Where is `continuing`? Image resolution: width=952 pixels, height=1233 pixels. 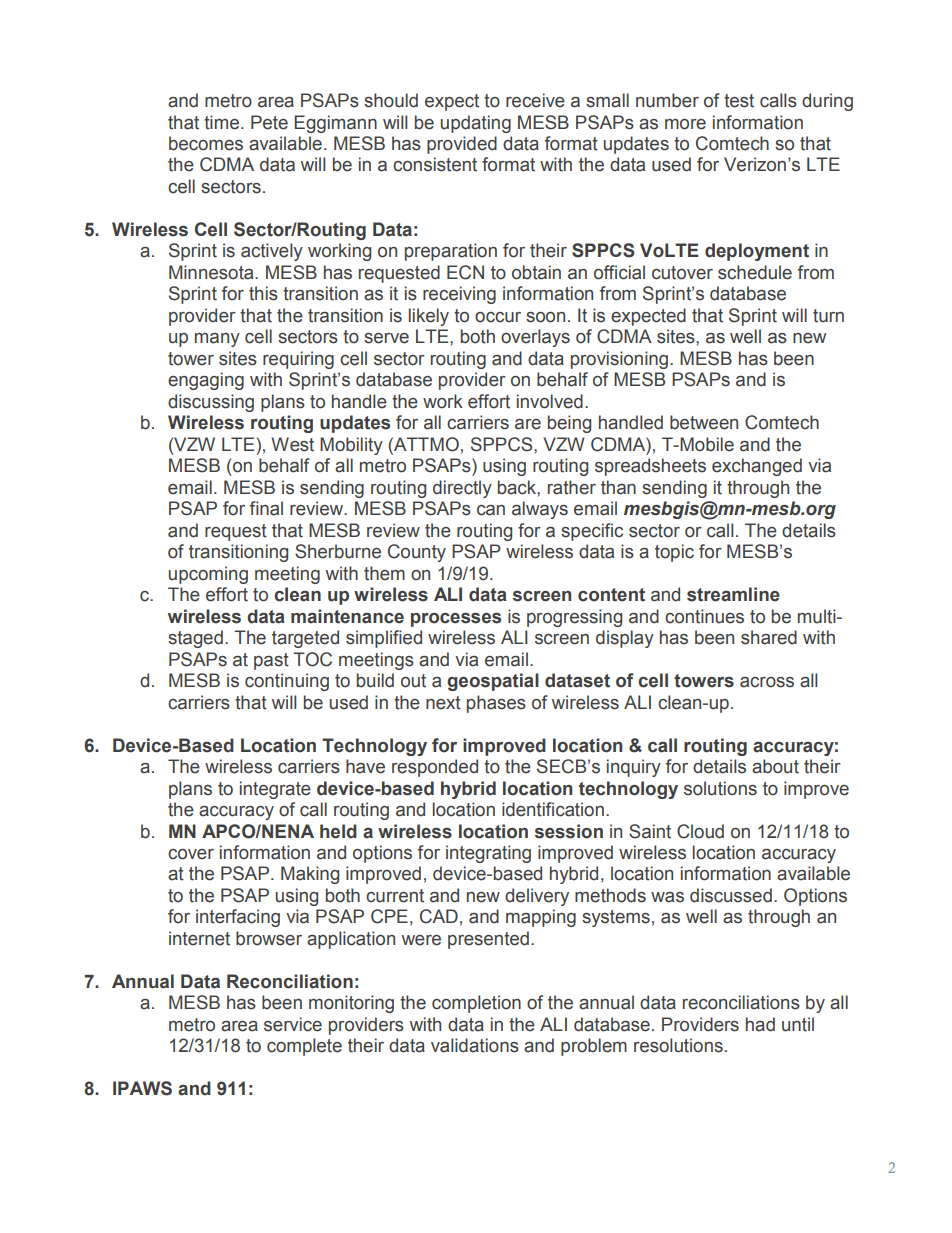
continuing is located at coordinates (287, 682).
